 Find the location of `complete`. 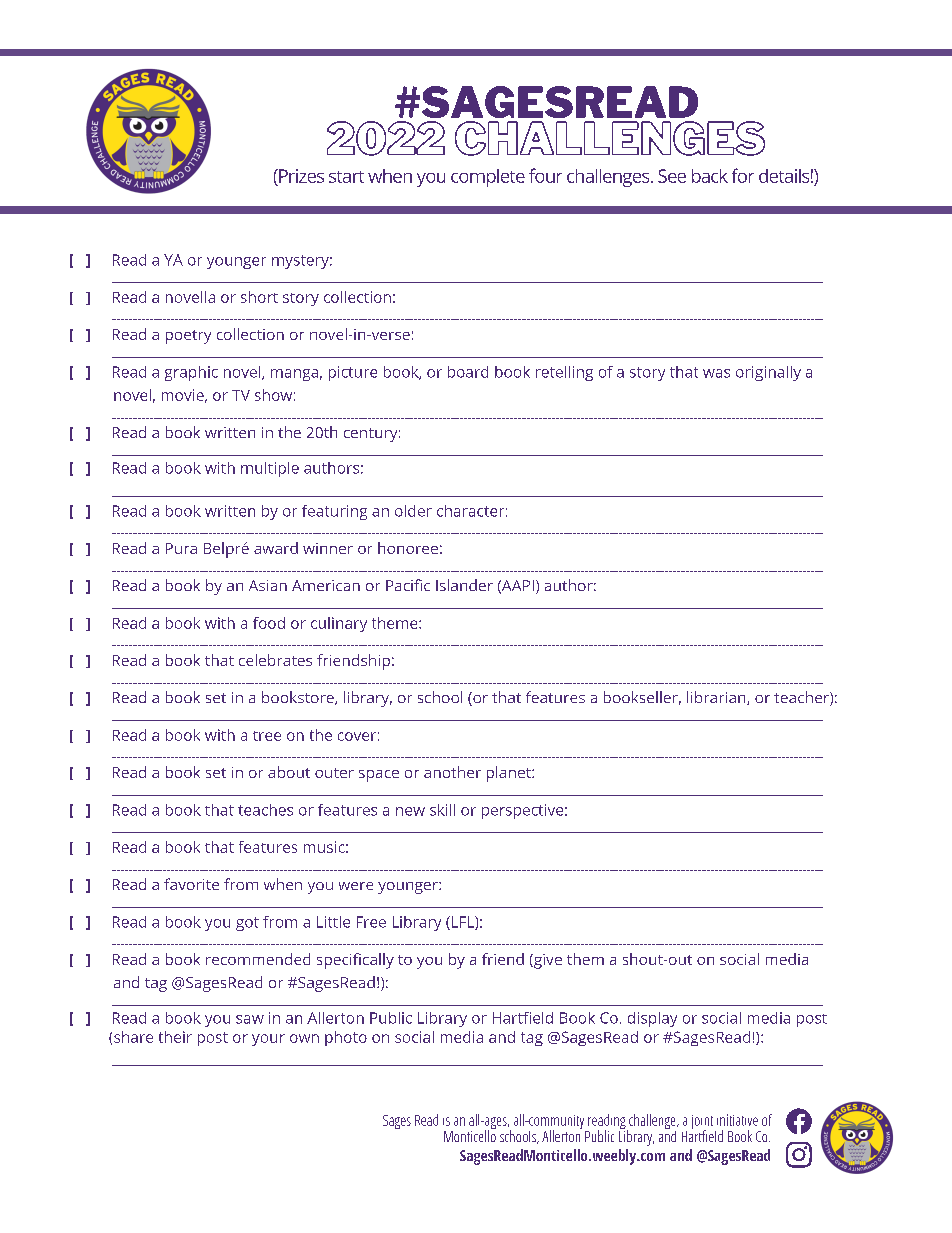

complete is located at coordinates (488, 178).
